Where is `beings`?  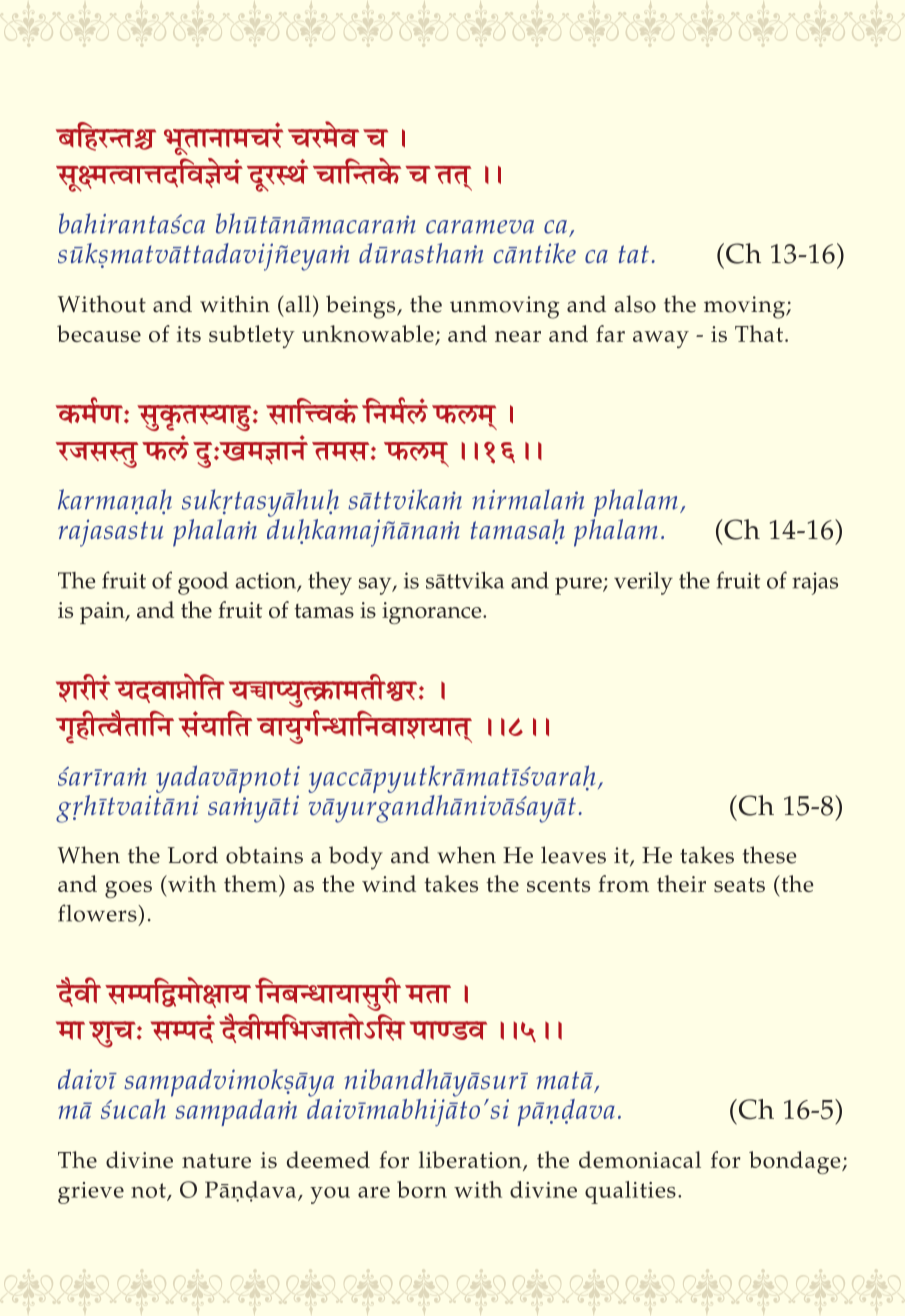
beings is located at coordinates (362, 307).
